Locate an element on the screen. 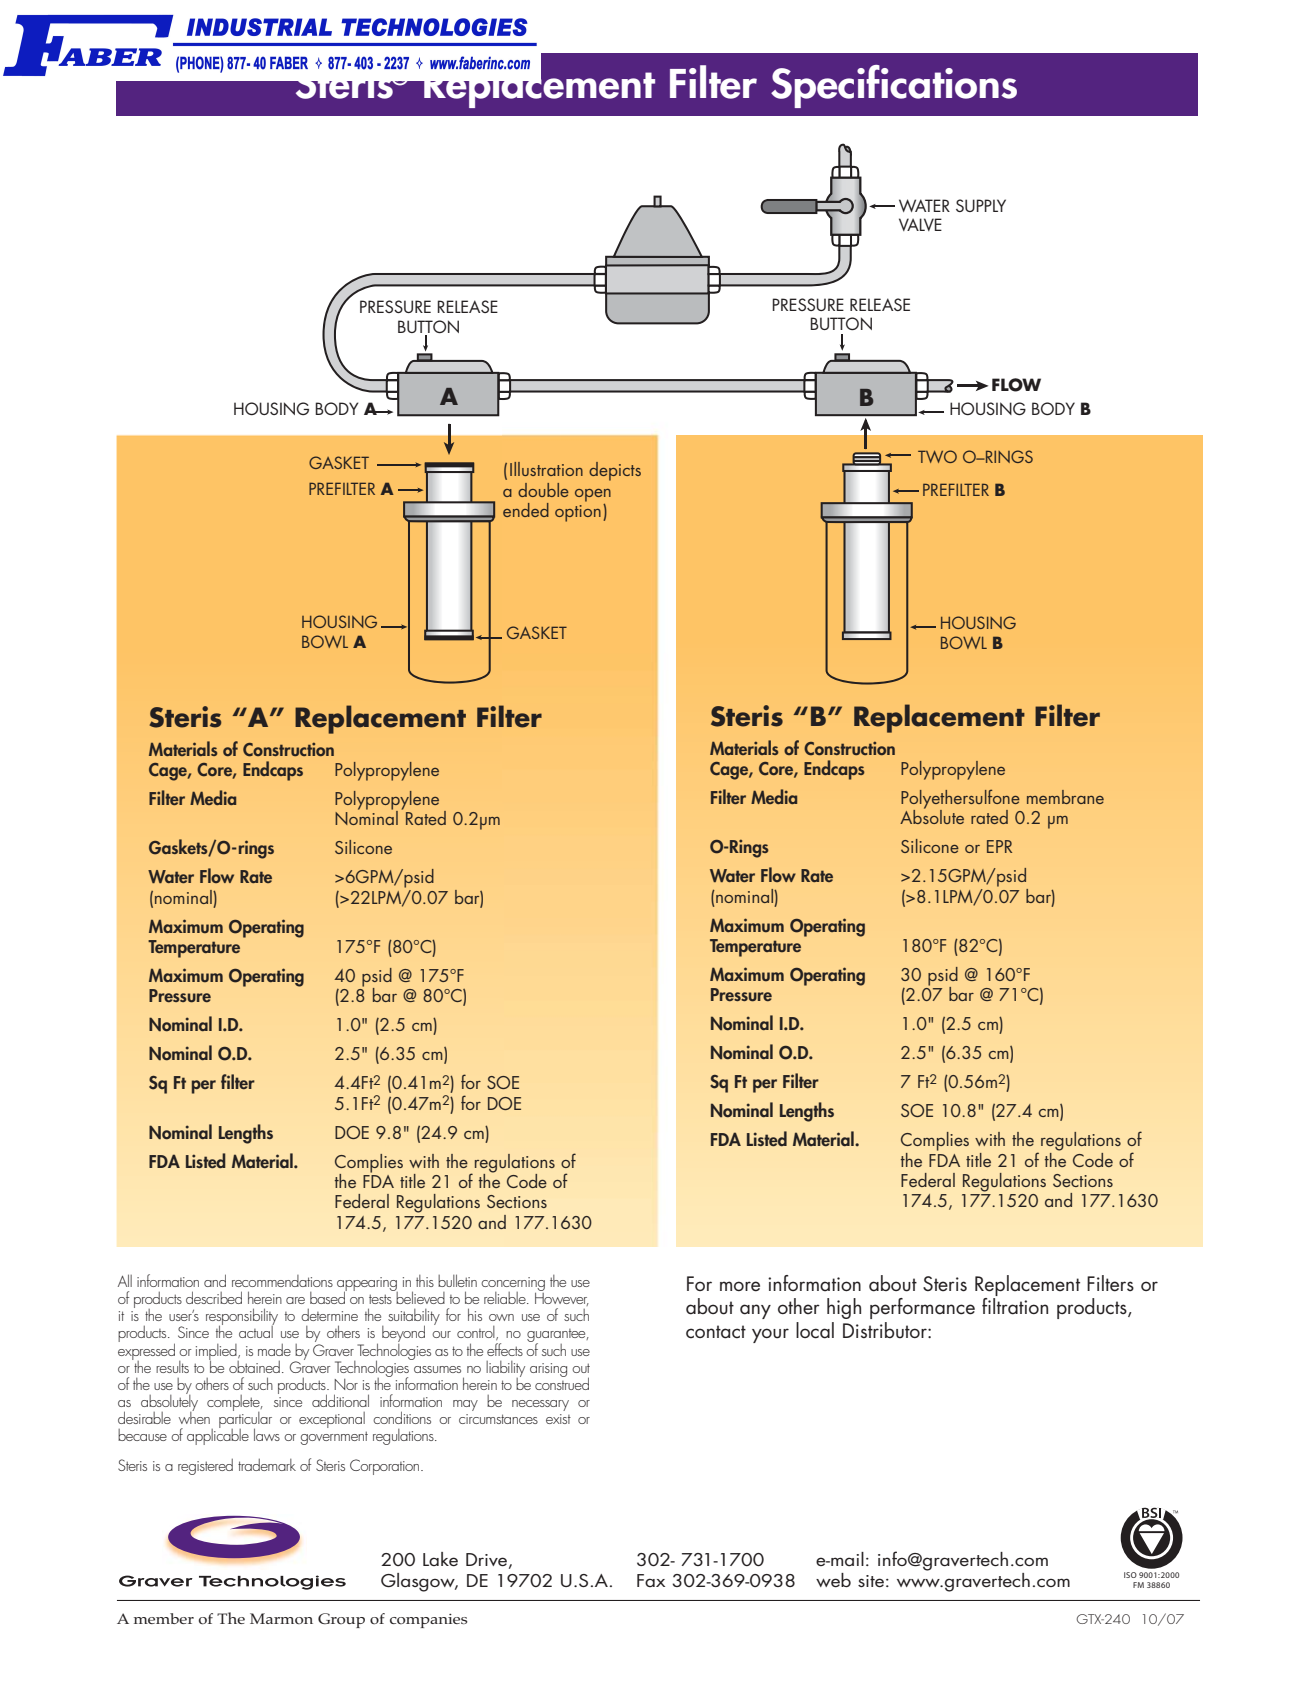 The height and width of the screenshot is (1699, 1313). depicts is located at coordinates (615, 471).
